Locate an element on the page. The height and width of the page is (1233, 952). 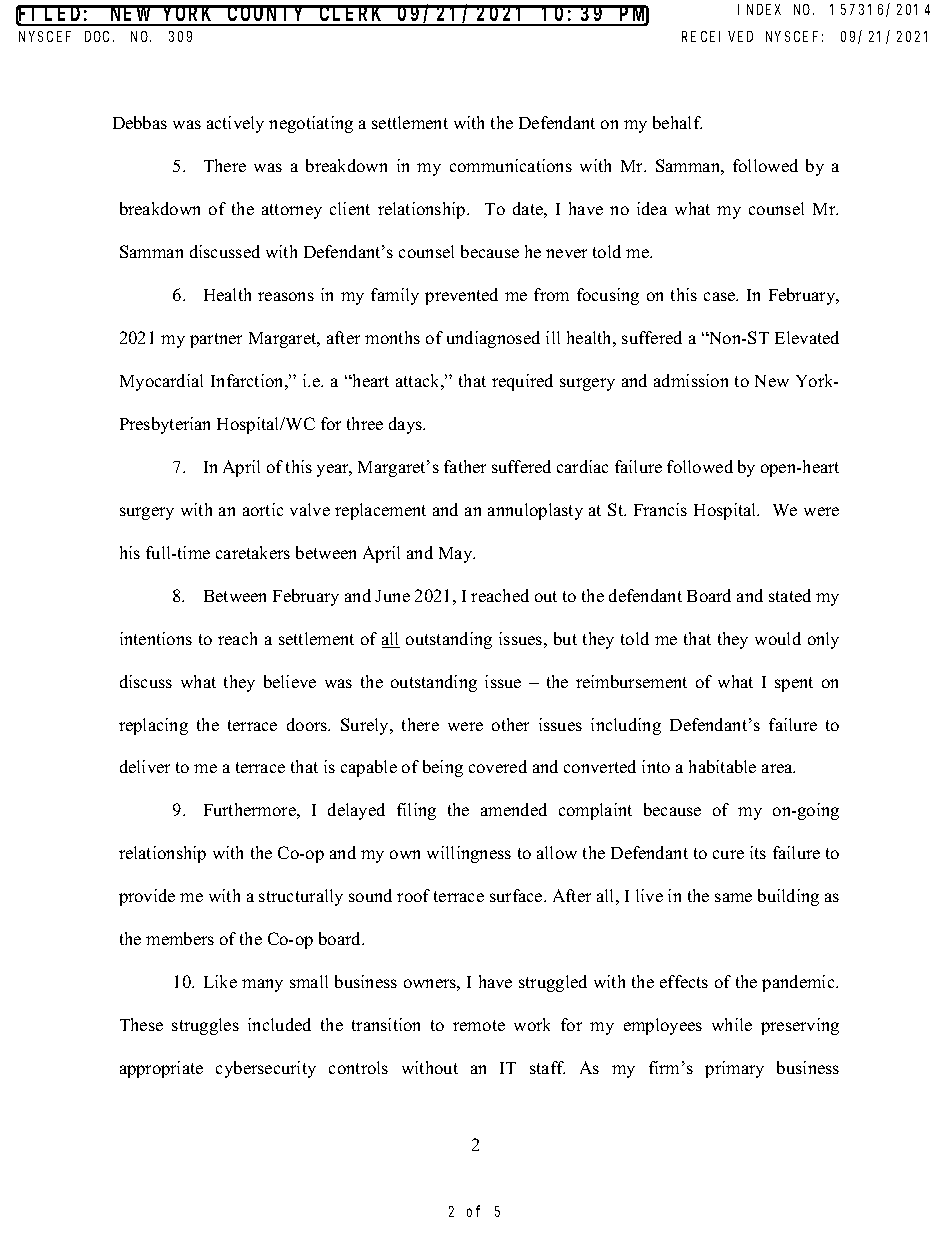
replacing is located at coordinates (153, 726).
